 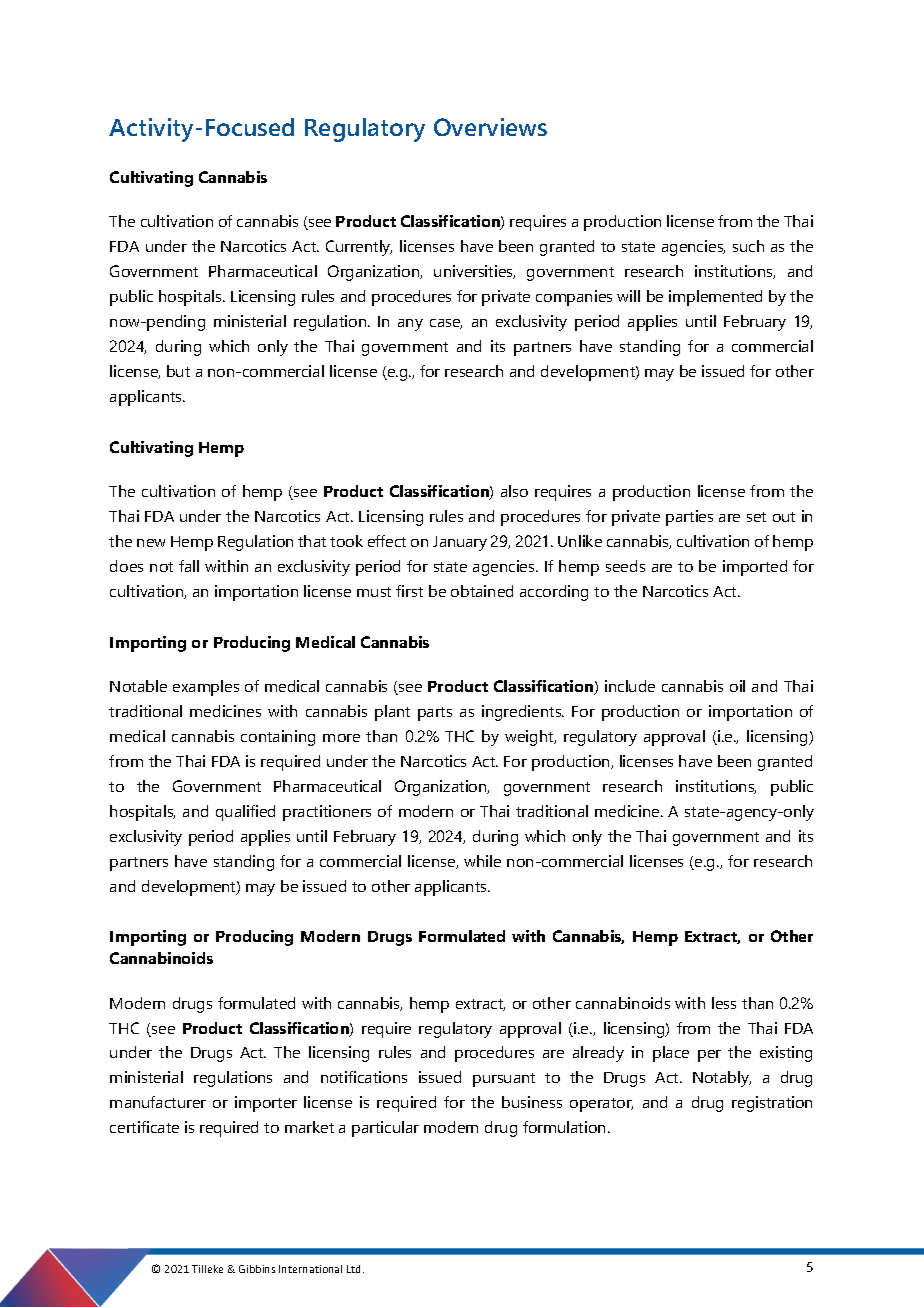 What do you see at coordinates (737, 686) in the screenshot?
I see `oil` at bounding box center [737, 686].
